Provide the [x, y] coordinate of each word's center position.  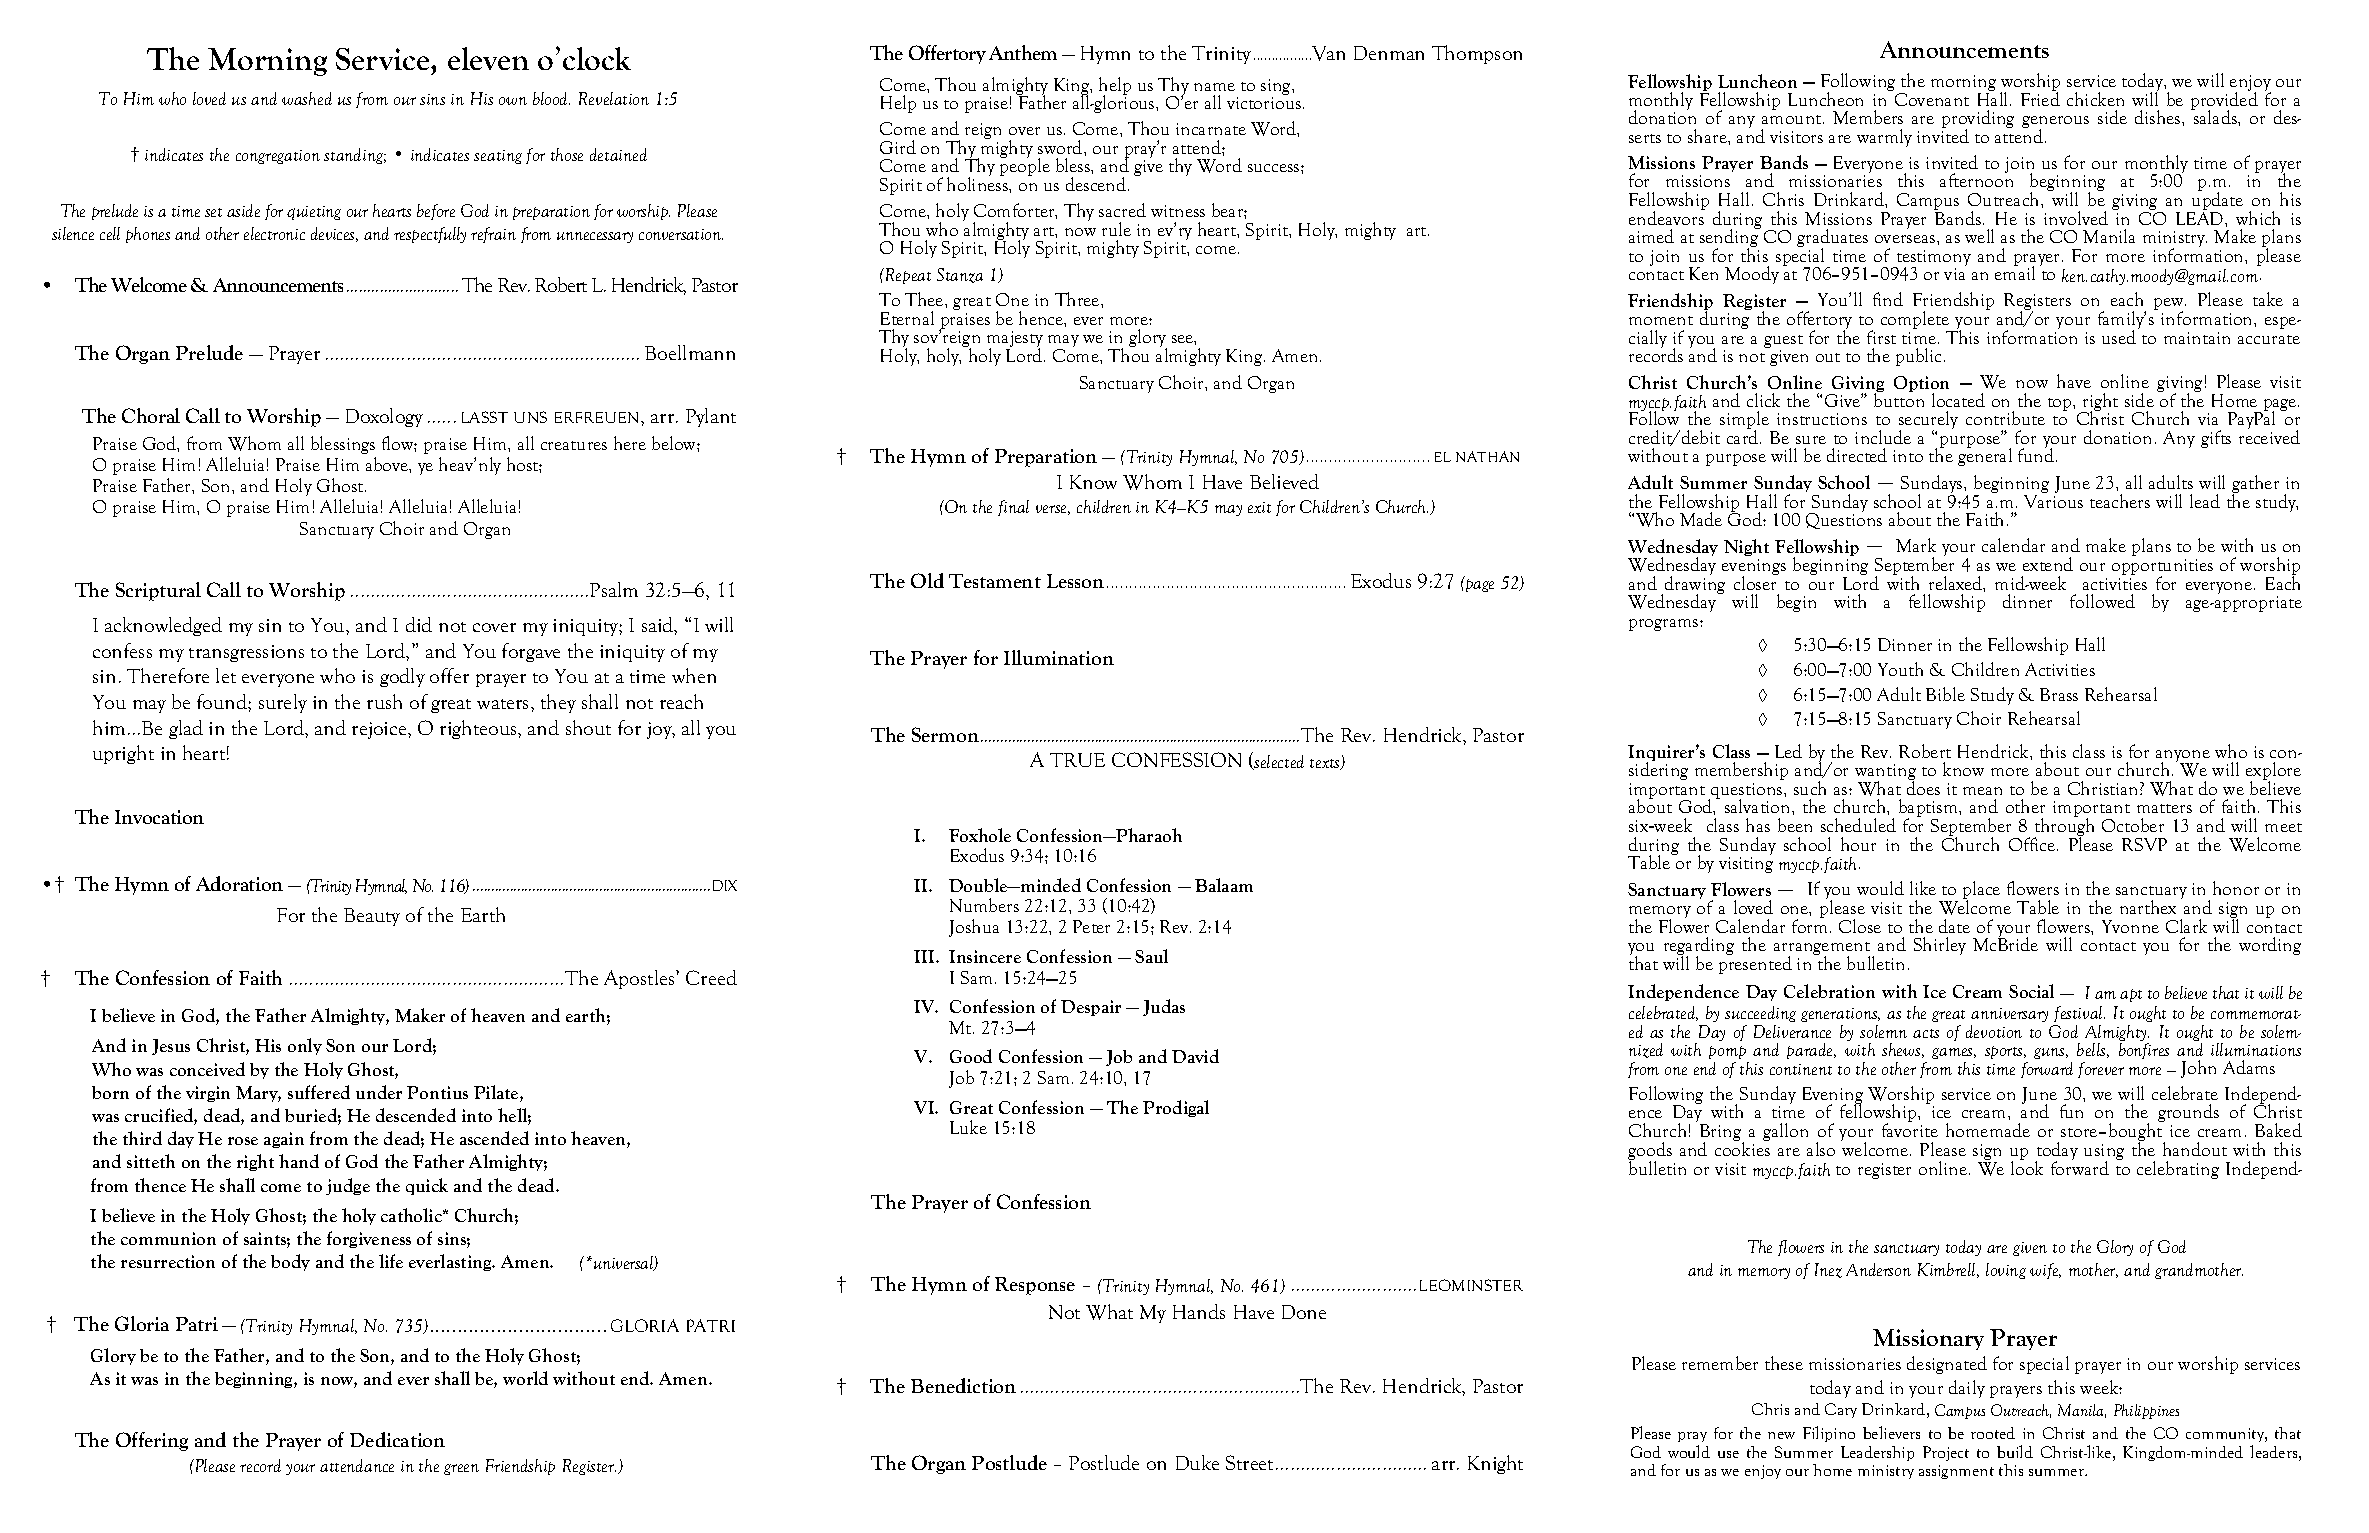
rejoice [380, 730]
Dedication [397, 1439]
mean [1982, 791]
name [1214, 87]
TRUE [1077, 760]
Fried [2040, 98]
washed [307, 98]
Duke [1197, 1462]
